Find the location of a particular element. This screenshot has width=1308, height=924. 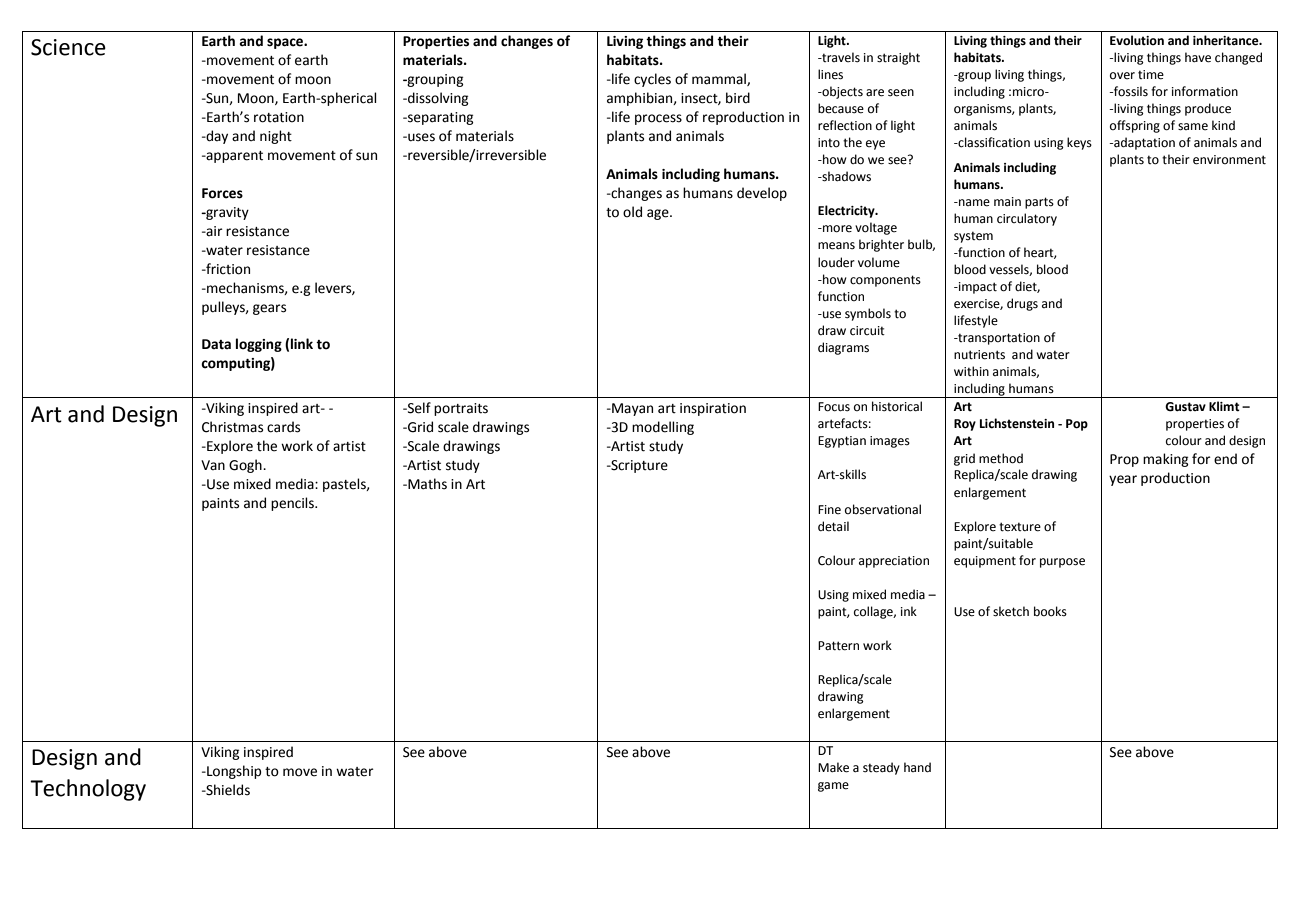

over is located at coordinates (1122, 76).
